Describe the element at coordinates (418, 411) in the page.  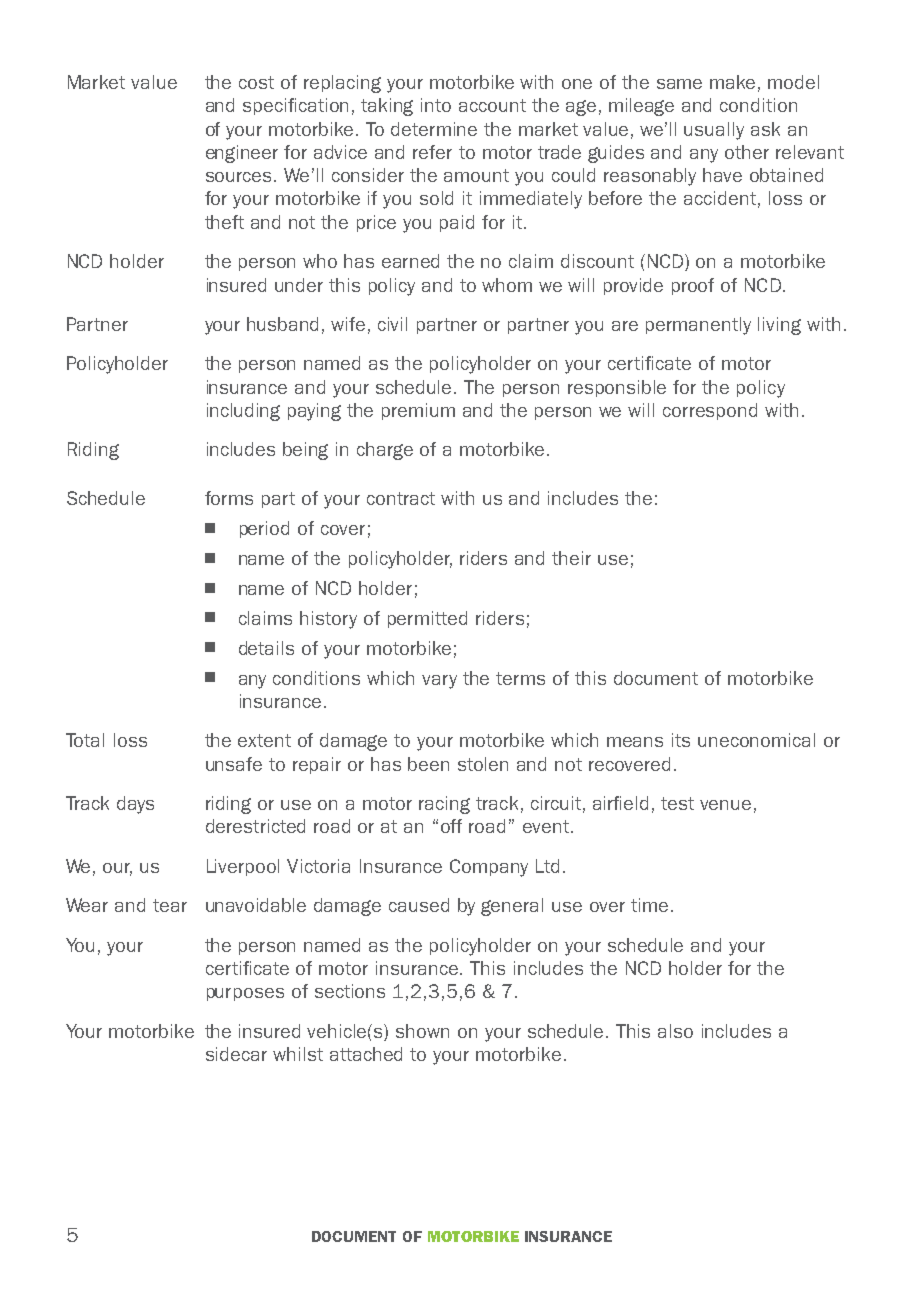
I see `premium` at that location.
